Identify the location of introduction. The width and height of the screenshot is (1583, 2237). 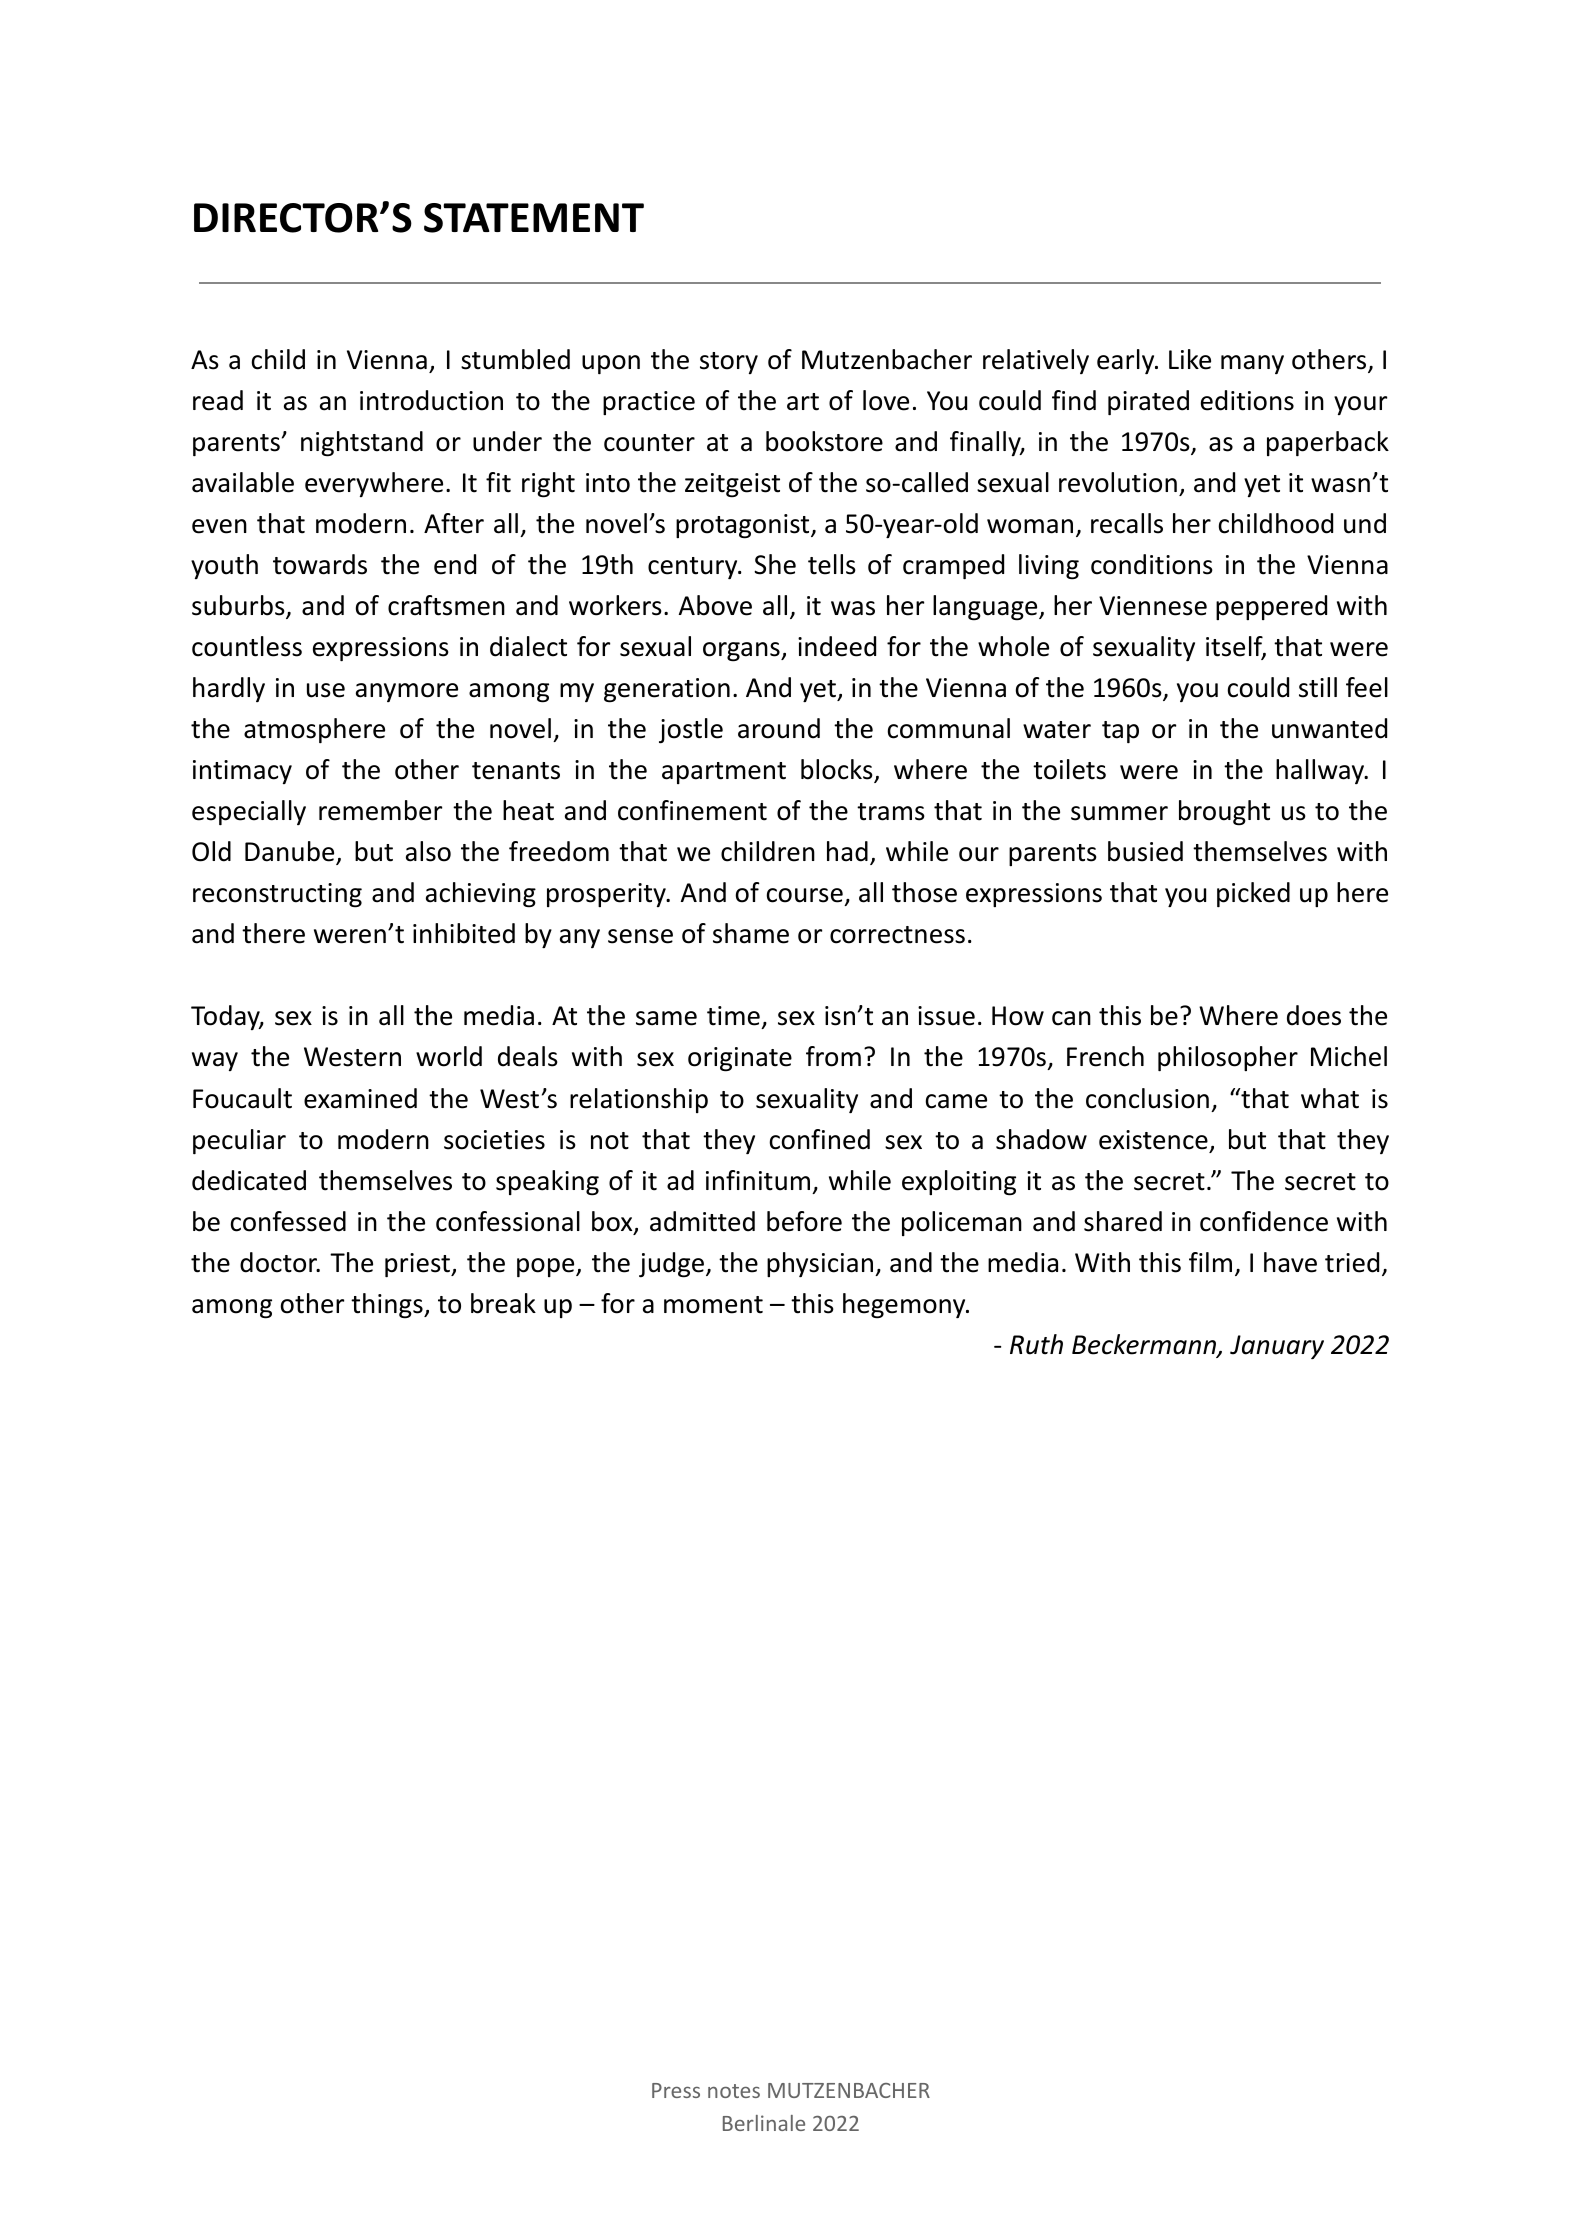
(431, 400).
